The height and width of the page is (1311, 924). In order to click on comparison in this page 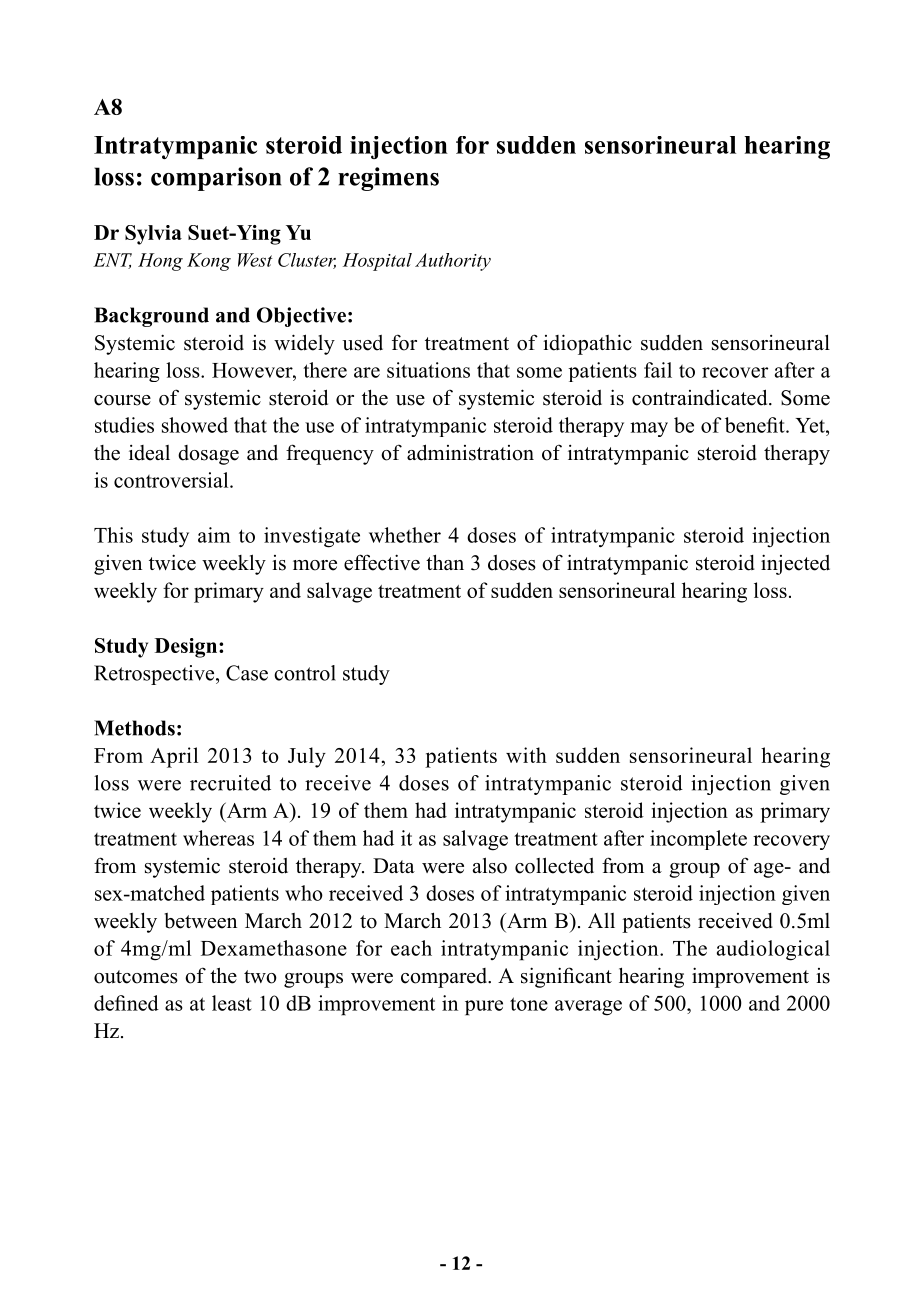, I will do `click(216, 179)`.
